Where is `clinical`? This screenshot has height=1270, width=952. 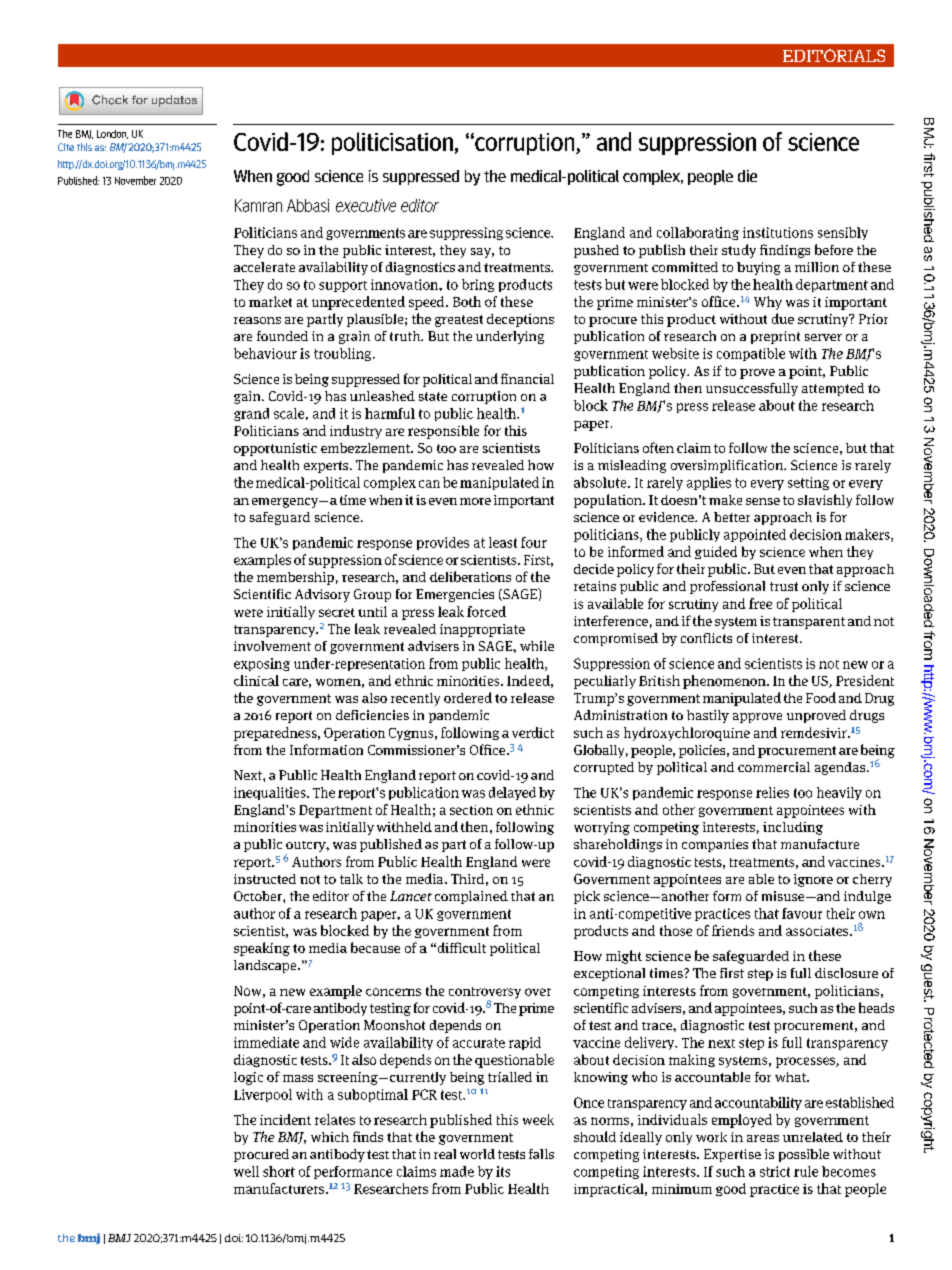
clinical is located at coordinates (256, 680).
